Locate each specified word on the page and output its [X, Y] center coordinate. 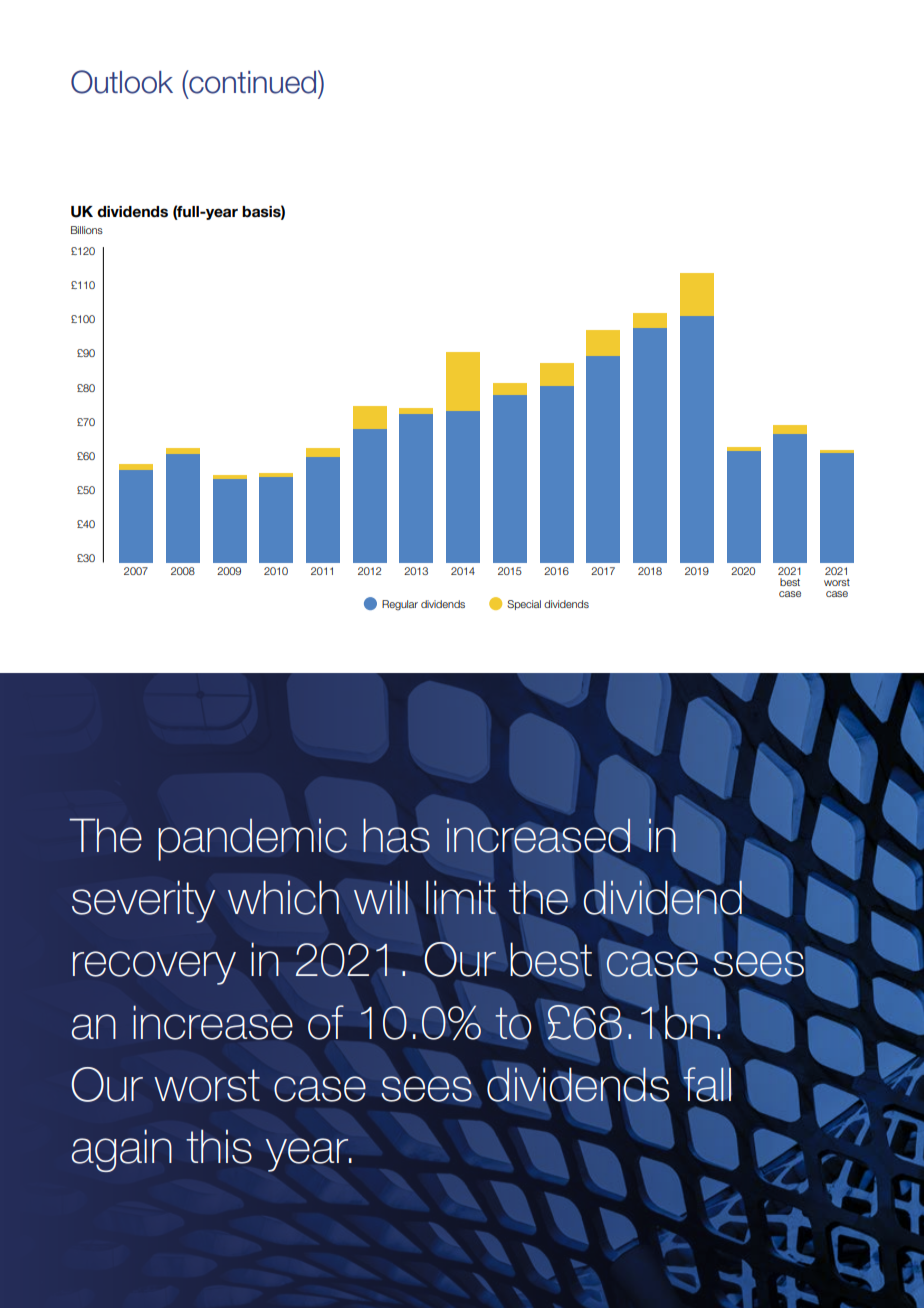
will [381, 897]
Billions [87, 230]
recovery [154, 968]
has [396, 835]
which [283, 897]
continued [253, 82]
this [219, 1146]
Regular [400, 605]
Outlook [122, 82]
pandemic [252, 839]
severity [143, 901]
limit [461, 897]
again [121, 1150]
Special [524, 605]
